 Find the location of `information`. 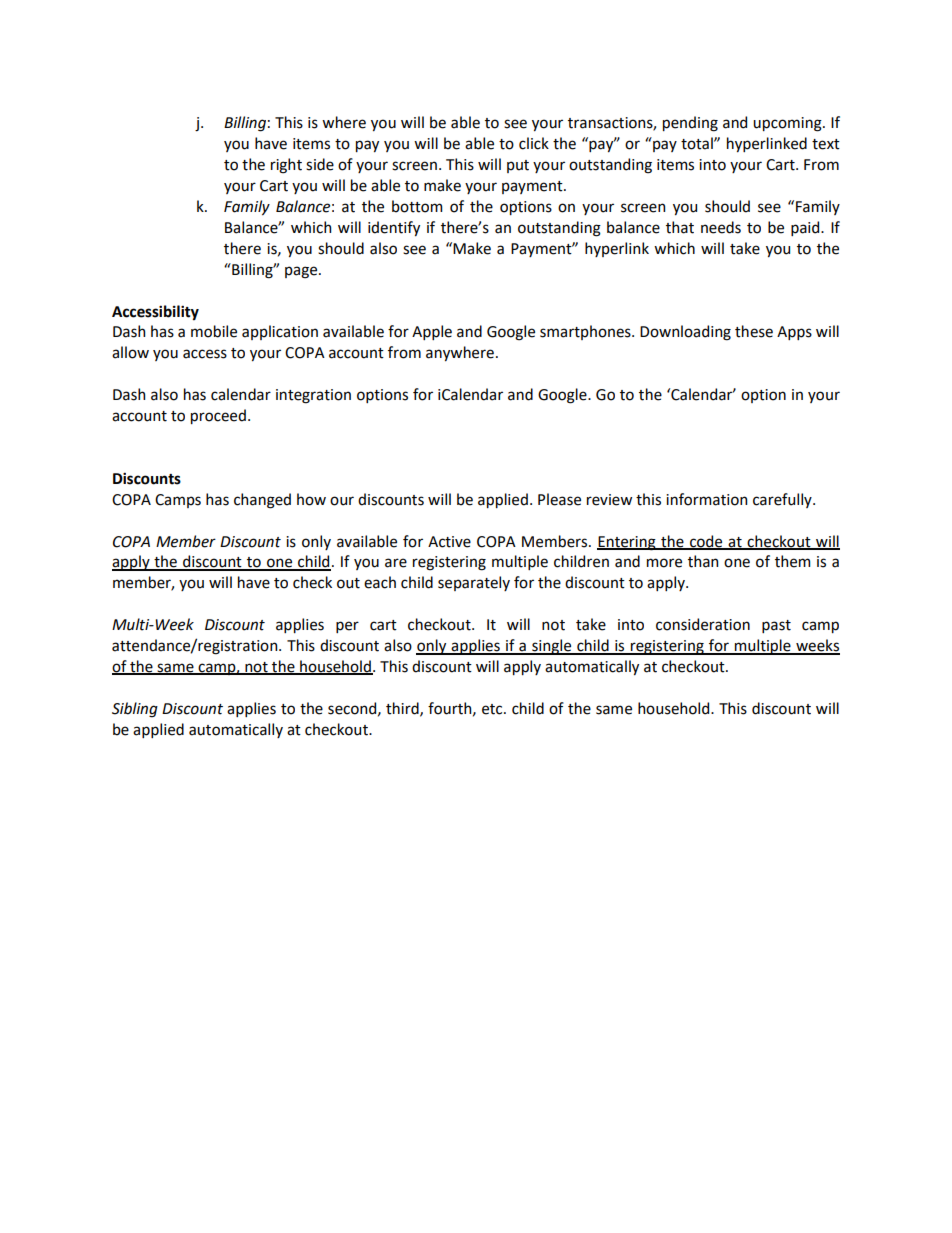

information is located at coordinates (706, 499).
